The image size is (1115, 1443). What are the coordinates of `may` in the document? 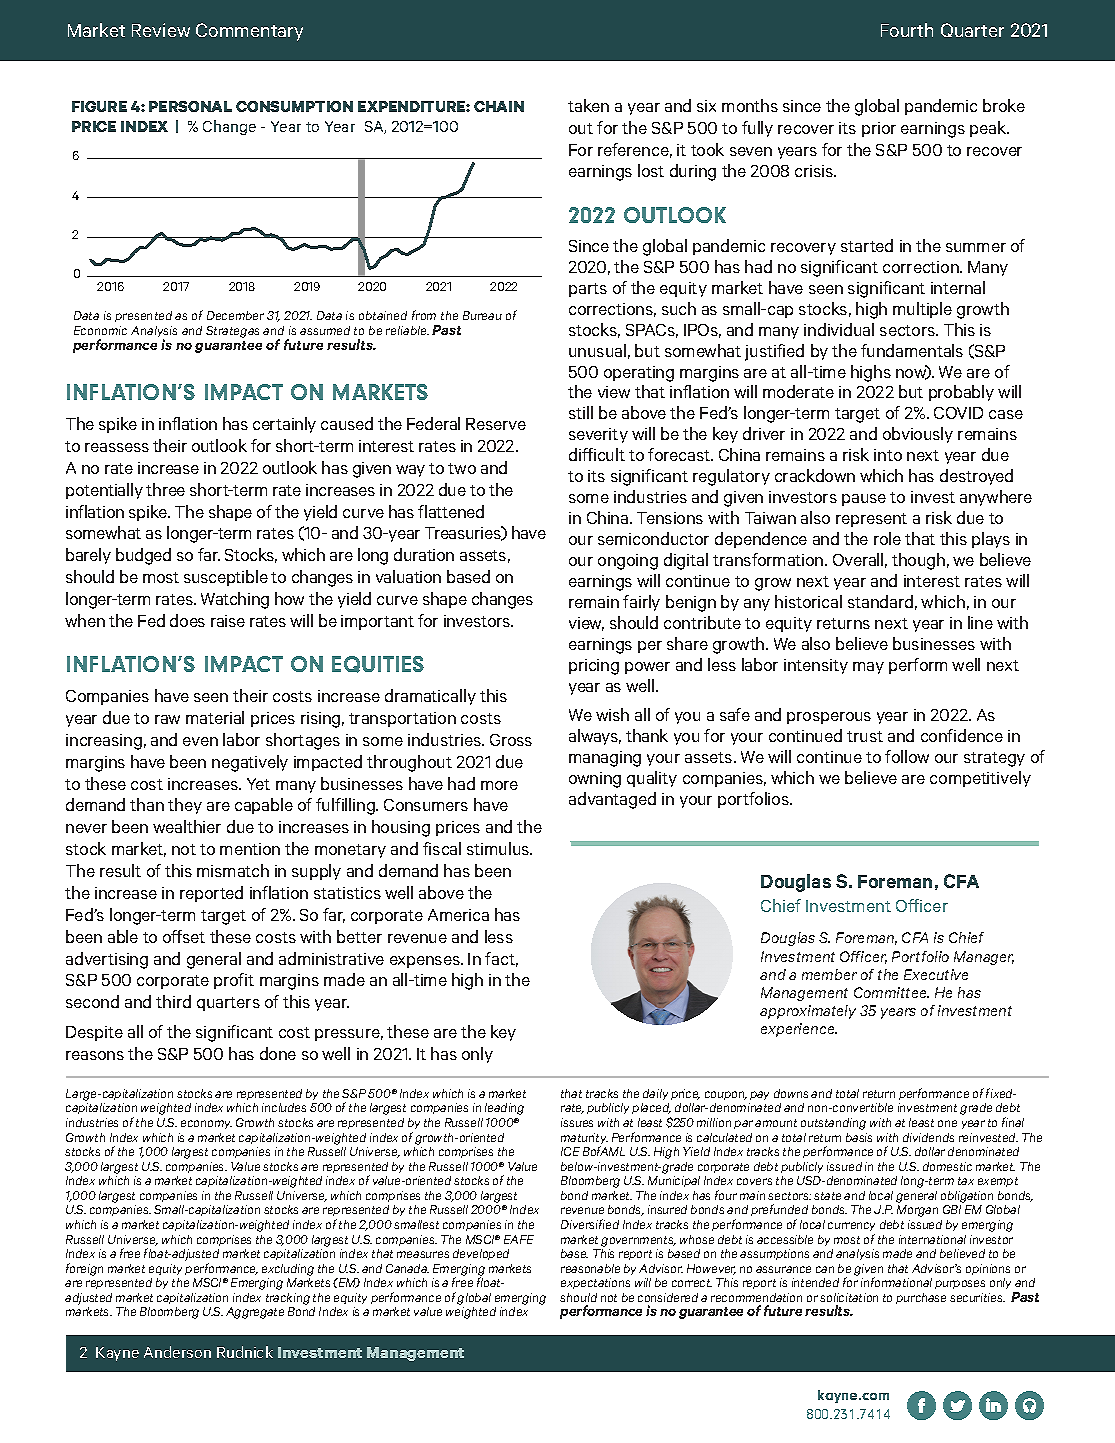 It's located at (868, 668).
